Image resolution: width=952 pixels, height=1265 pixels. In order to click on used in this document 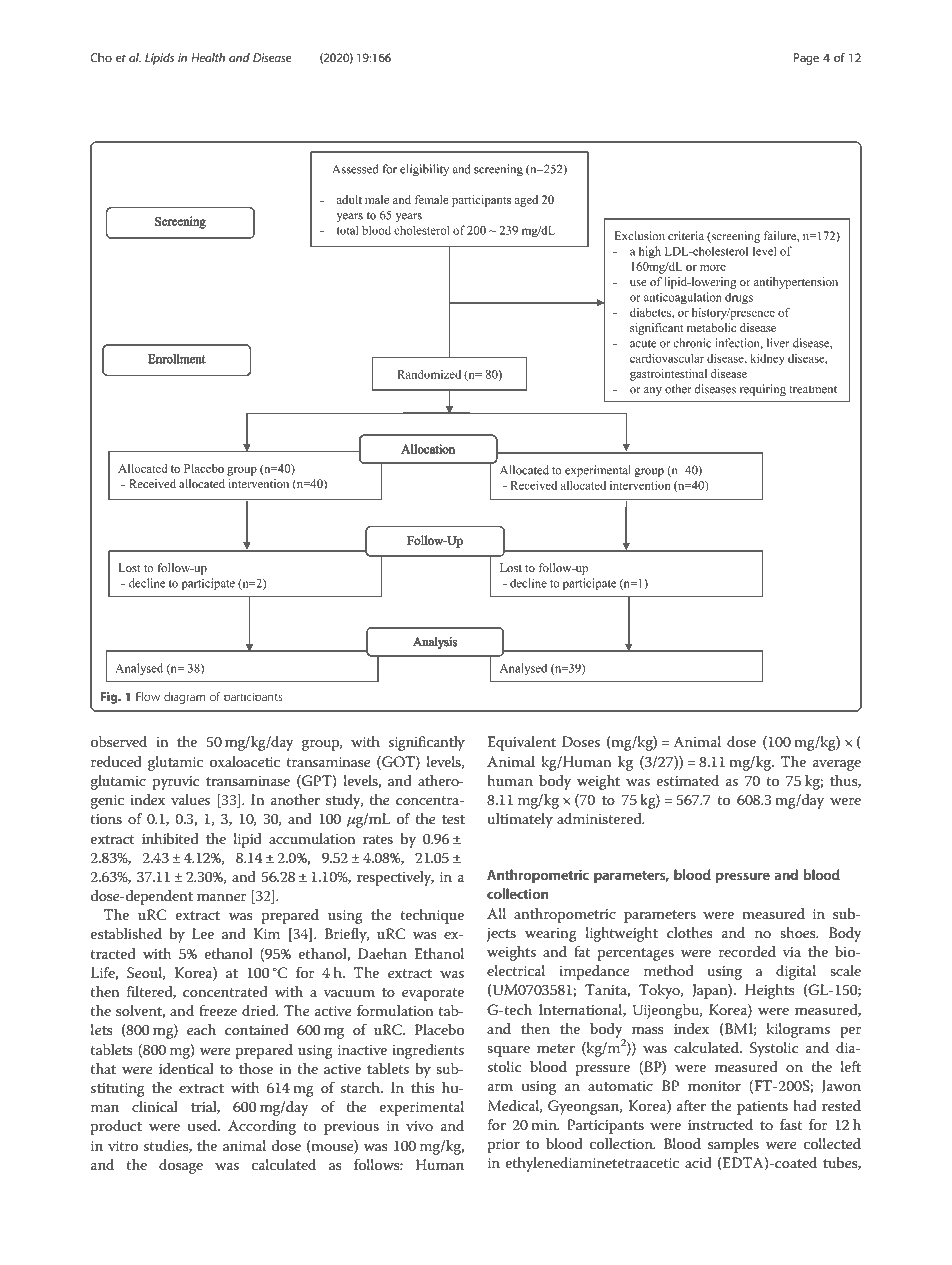, I will do `click(204, 1125)`.
